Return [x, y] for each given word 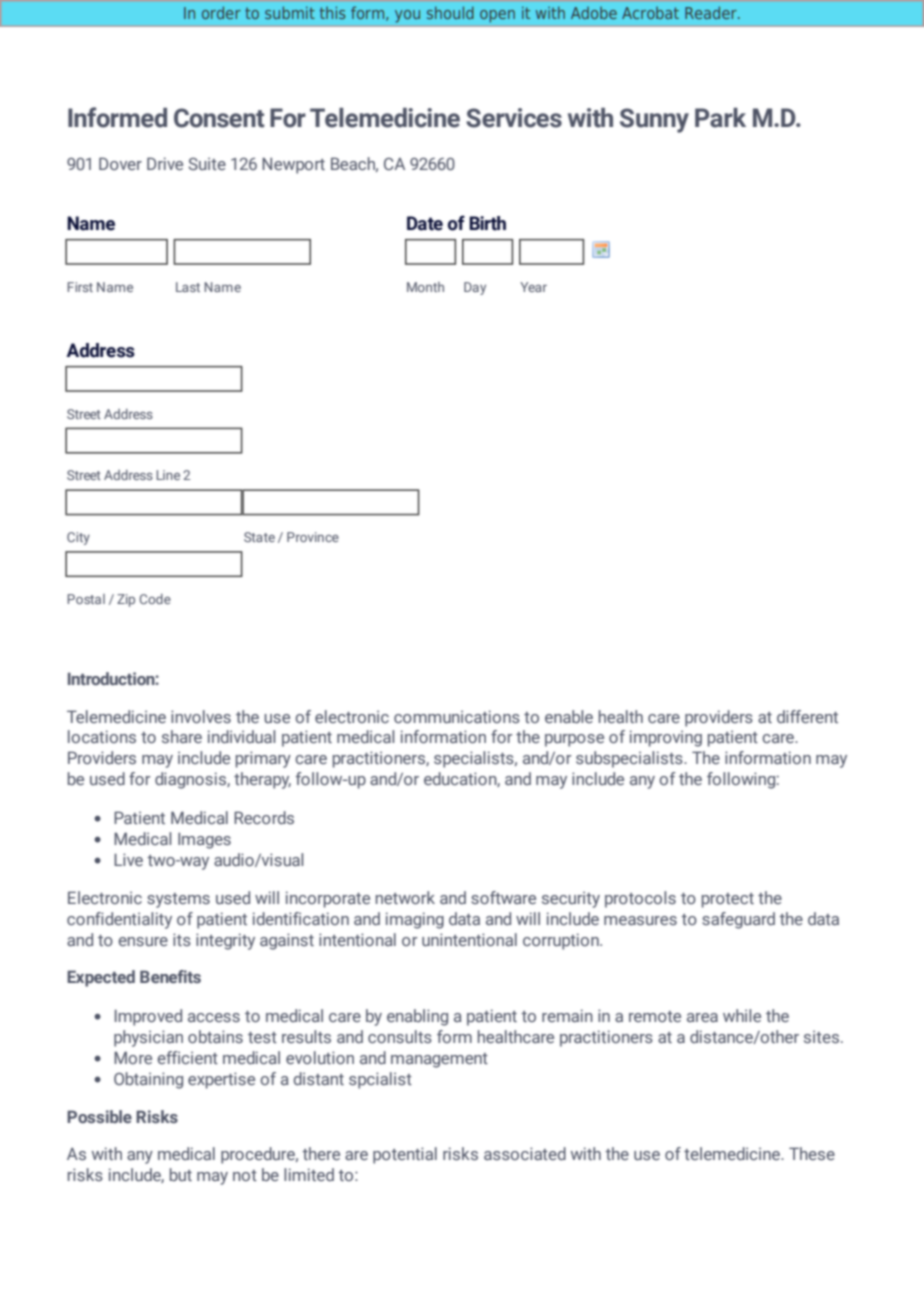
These [812, 1153]
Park [720, 118]
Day [475, 288]
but [181, 1174]
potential [405, 1155]
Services [514, 118]
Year [533, 287]
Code [155, 599]
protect [728, 900]
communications [457, 716]
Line [168, 475]
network [405, 897]
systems [178, 900]
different [807, 716]
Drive [165, 163]
